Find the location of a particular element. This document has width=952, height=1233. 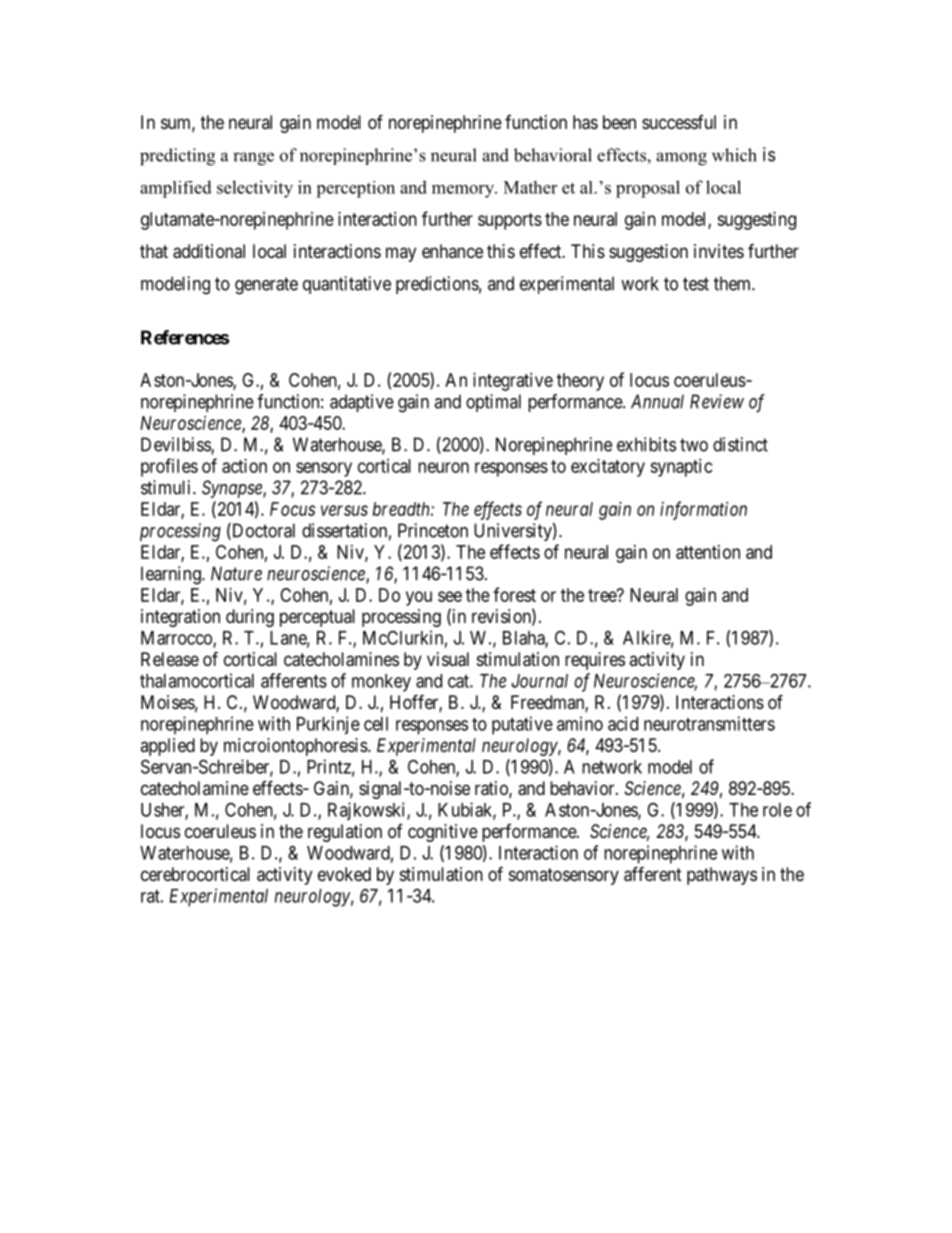

among is located at coordinates (681, 159).
